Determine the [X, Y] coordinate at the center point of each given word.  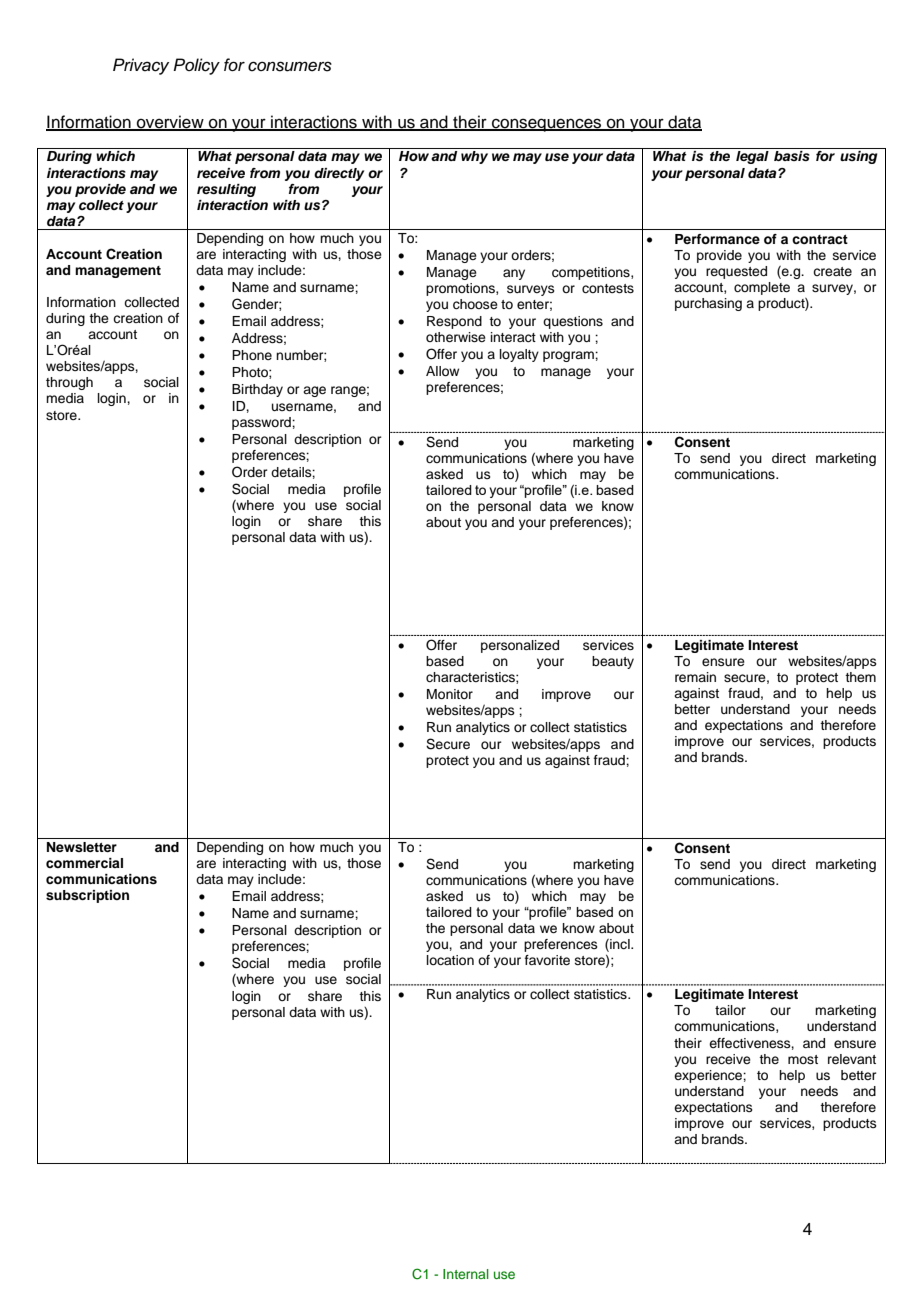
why [474, 157]
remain [695, 677]
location [450, 960]
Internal [466, 1274]
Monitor [450, 694]
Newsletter [82, 847]
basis [792, 156]
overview [170, 123]
